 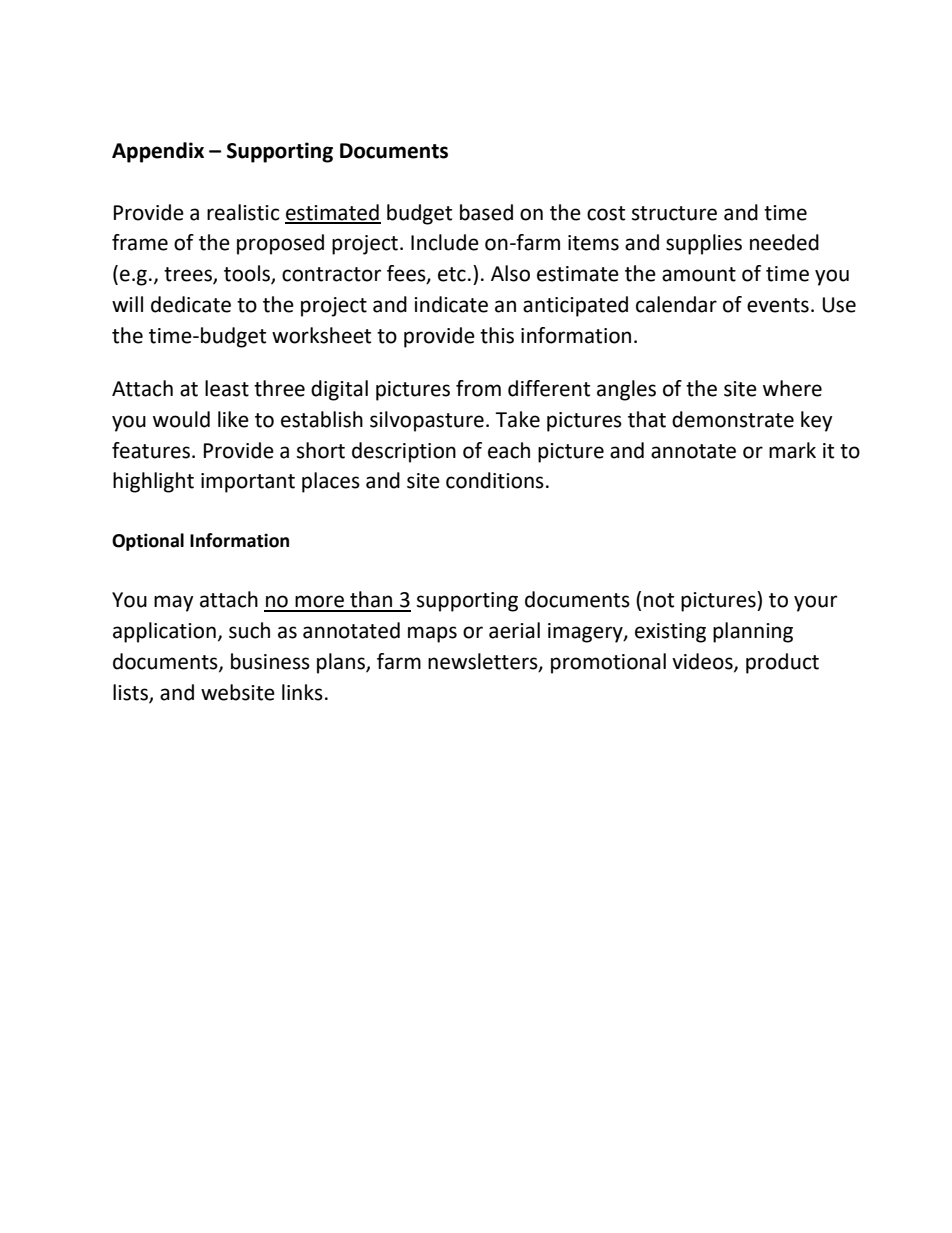 What do you see at coordinates (733, 419) in the screenshot?
I see `demonstrate` at bounding box center [733, 419].
